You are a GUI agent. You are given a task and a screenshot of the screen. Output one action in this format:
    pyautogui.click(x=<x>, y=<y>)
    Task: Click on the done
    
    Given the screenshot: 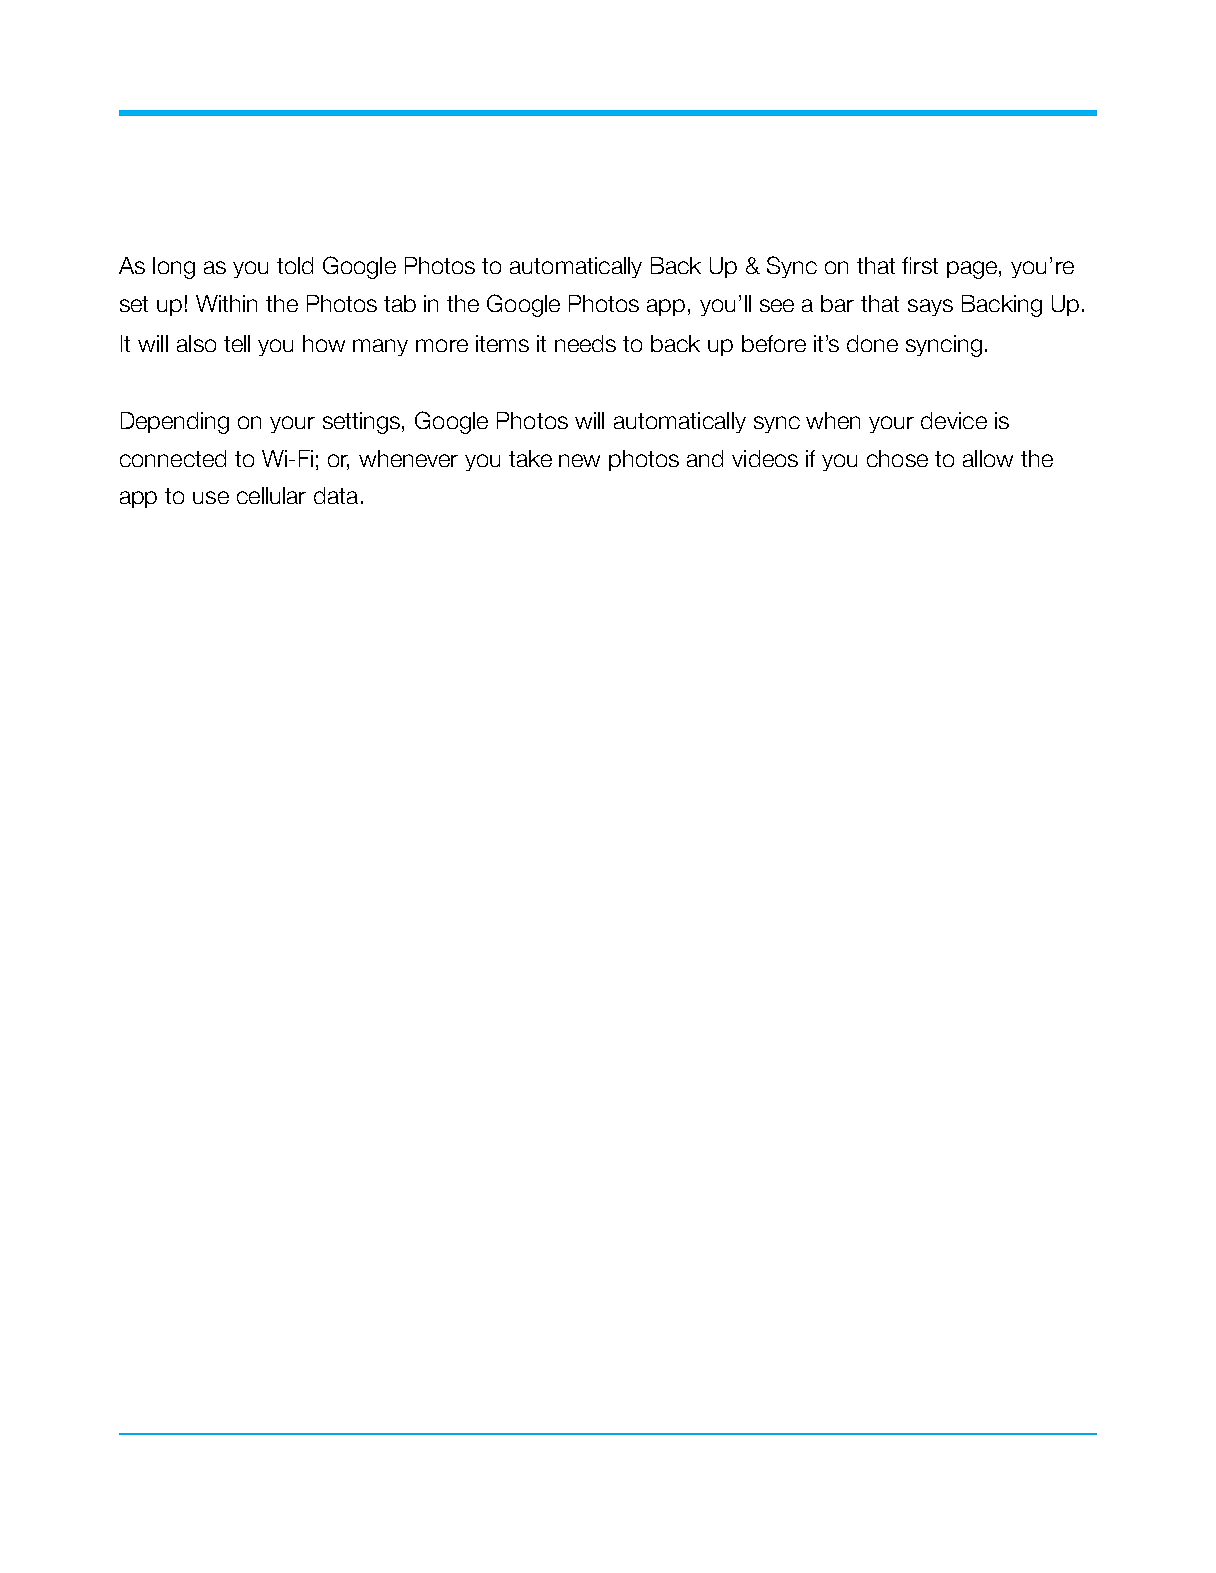 What is the action you would take?
    pyautogui.click(x=872, y=343)
